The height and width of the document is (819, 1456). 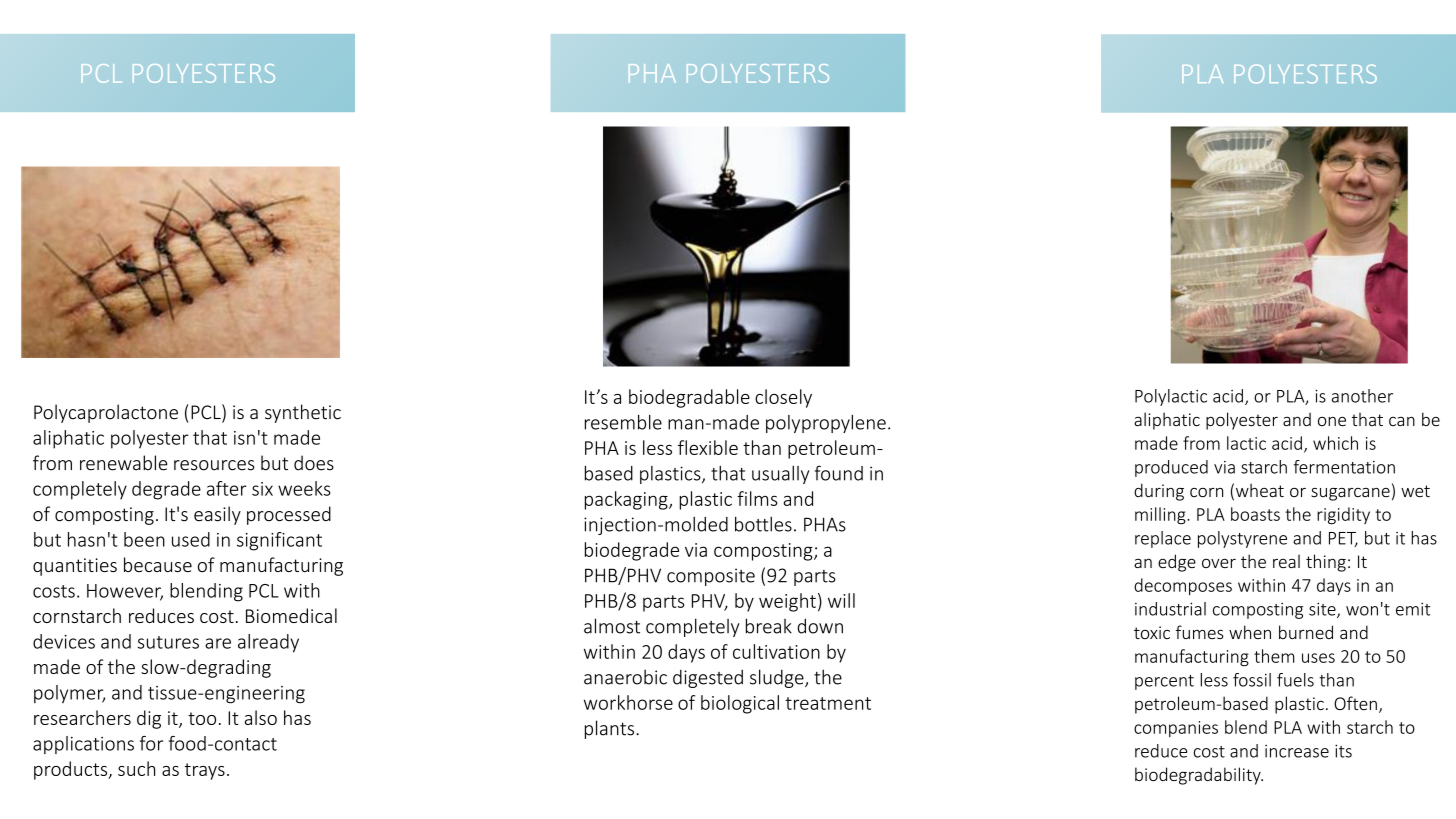 What do you see at coordinates (205, 771) in the document?
I see `trays` at bounding box center [205, 771].
